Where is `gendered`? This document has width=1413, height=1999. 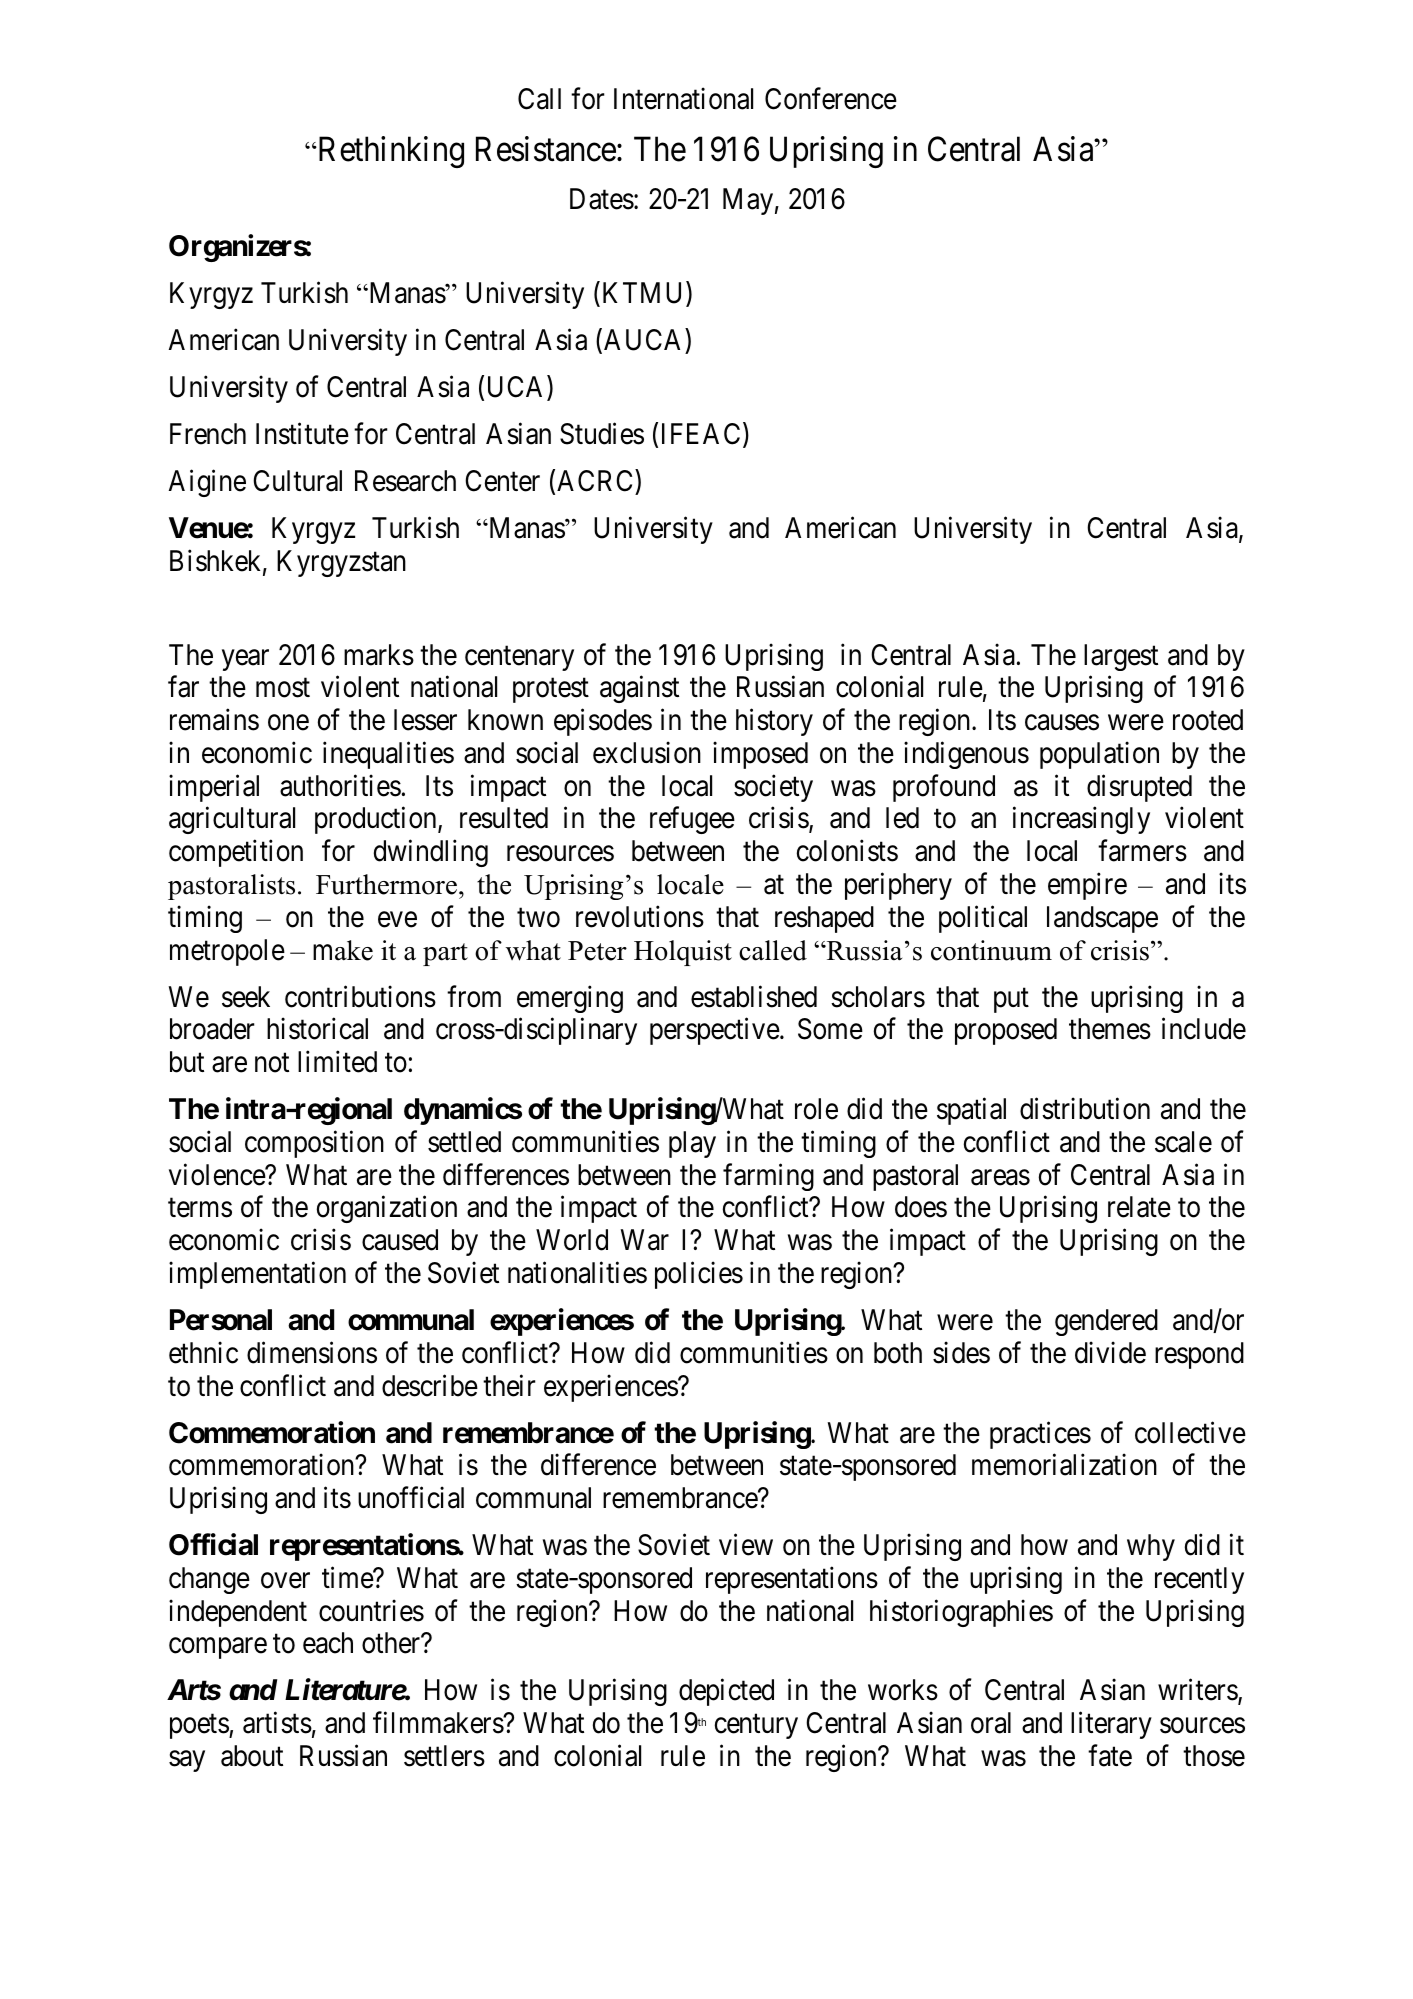
gendered is located at coordinates (1106, 1322).
